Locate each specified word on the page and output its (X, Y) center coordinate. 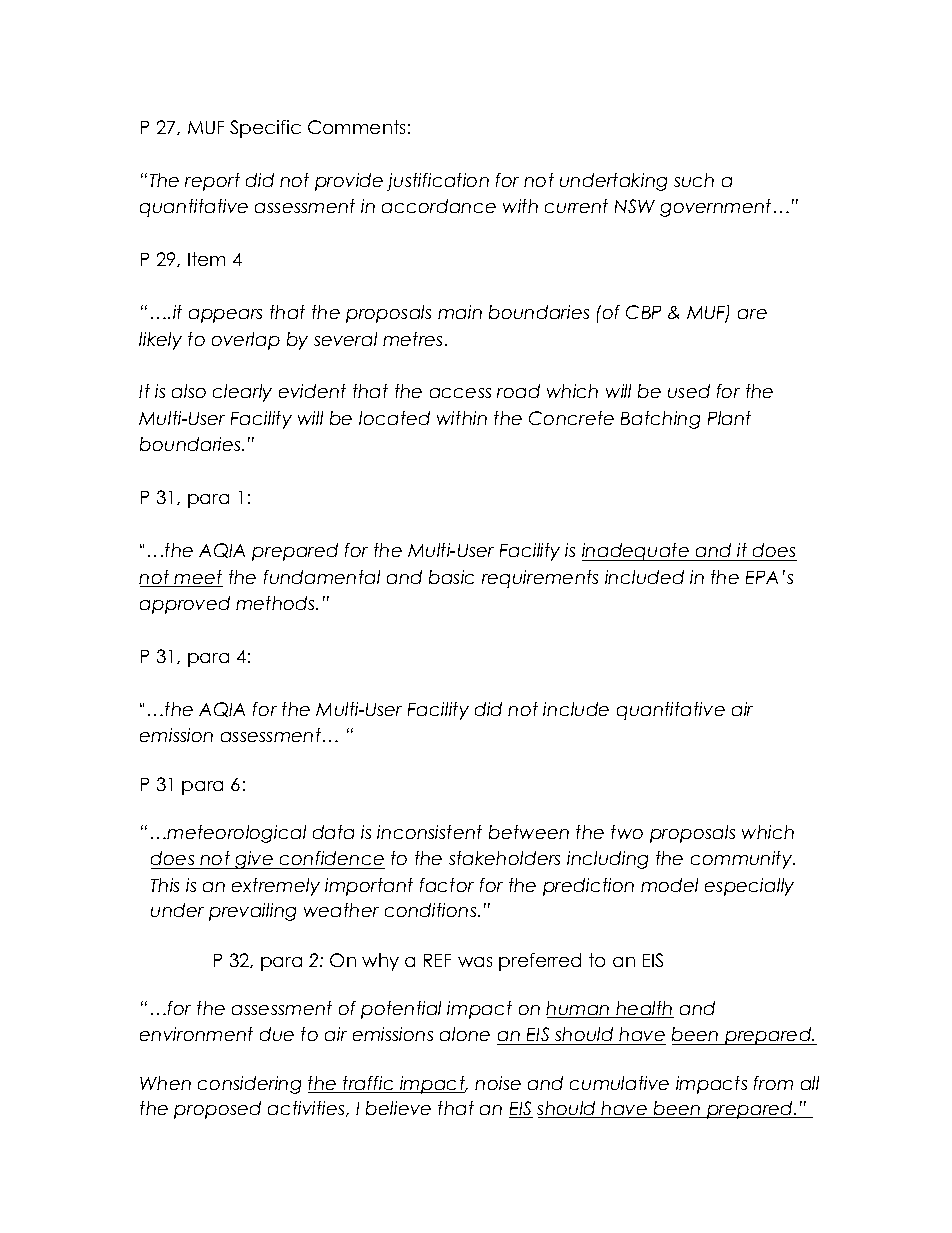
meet (198, 578)
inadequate (636, 552)
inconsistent (429, 832)
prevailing (252, 912)
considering (249, 1085)
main (460, 312)
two (627, 832)
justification (438, 182)
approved (185, 605)
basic (451, 577)
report (212, 182)
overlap (246, 341)
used (689, 391)
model (669, 885)
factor (447, 885)
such (694, 180)
